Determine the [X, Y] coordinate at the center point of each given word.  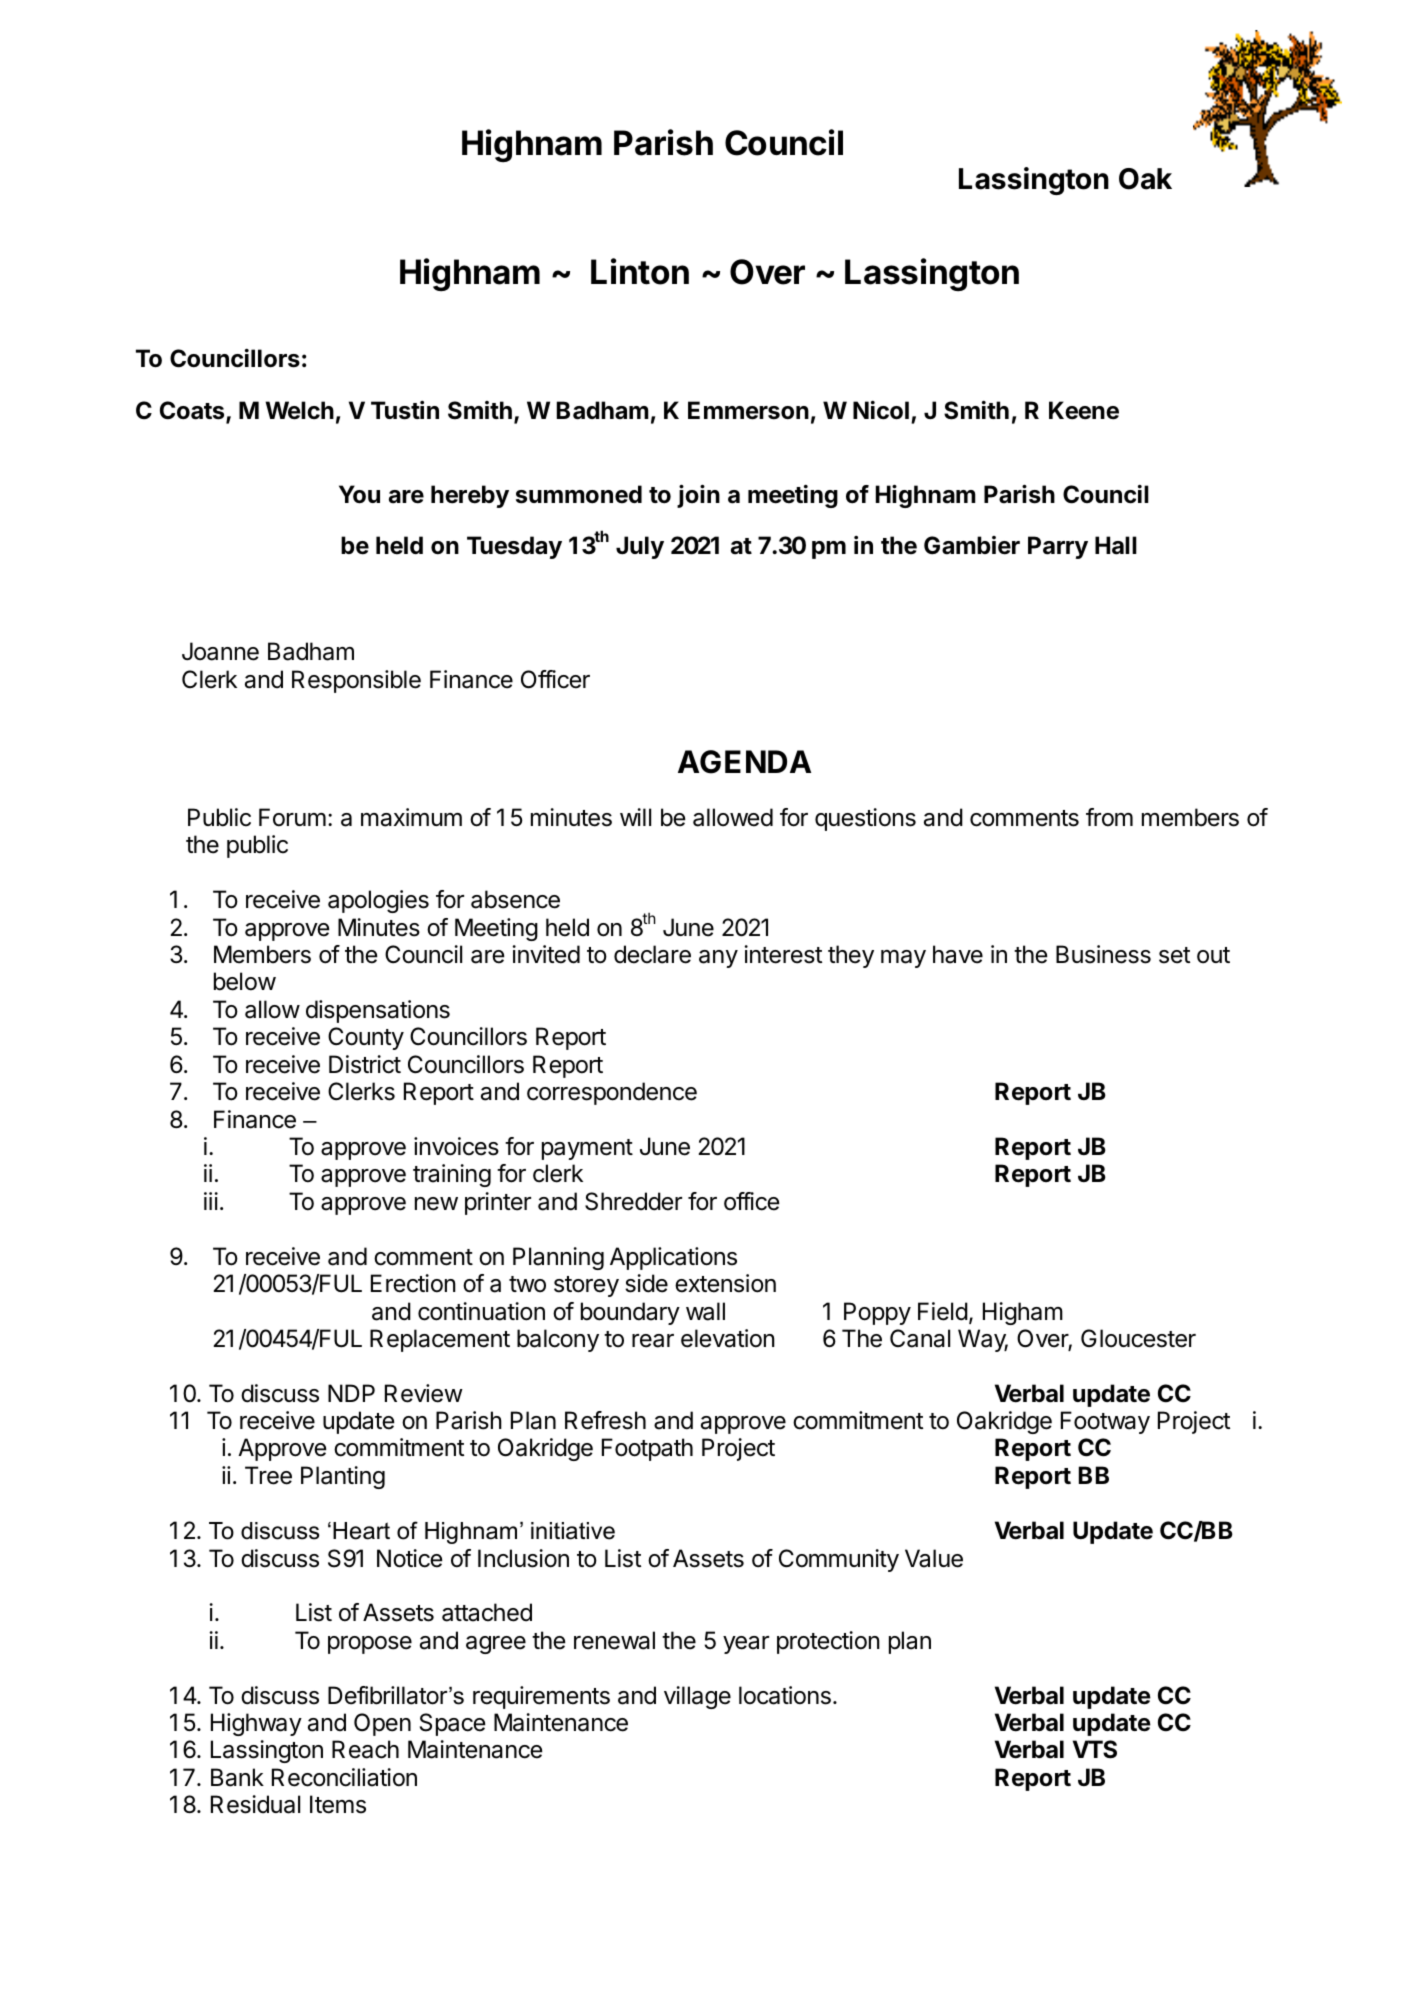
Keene [1084, 410]
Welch [299, 410]
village [697, 1697]
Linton [640, 271]
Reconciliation [344, 1777]
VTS [1095, 1749]
